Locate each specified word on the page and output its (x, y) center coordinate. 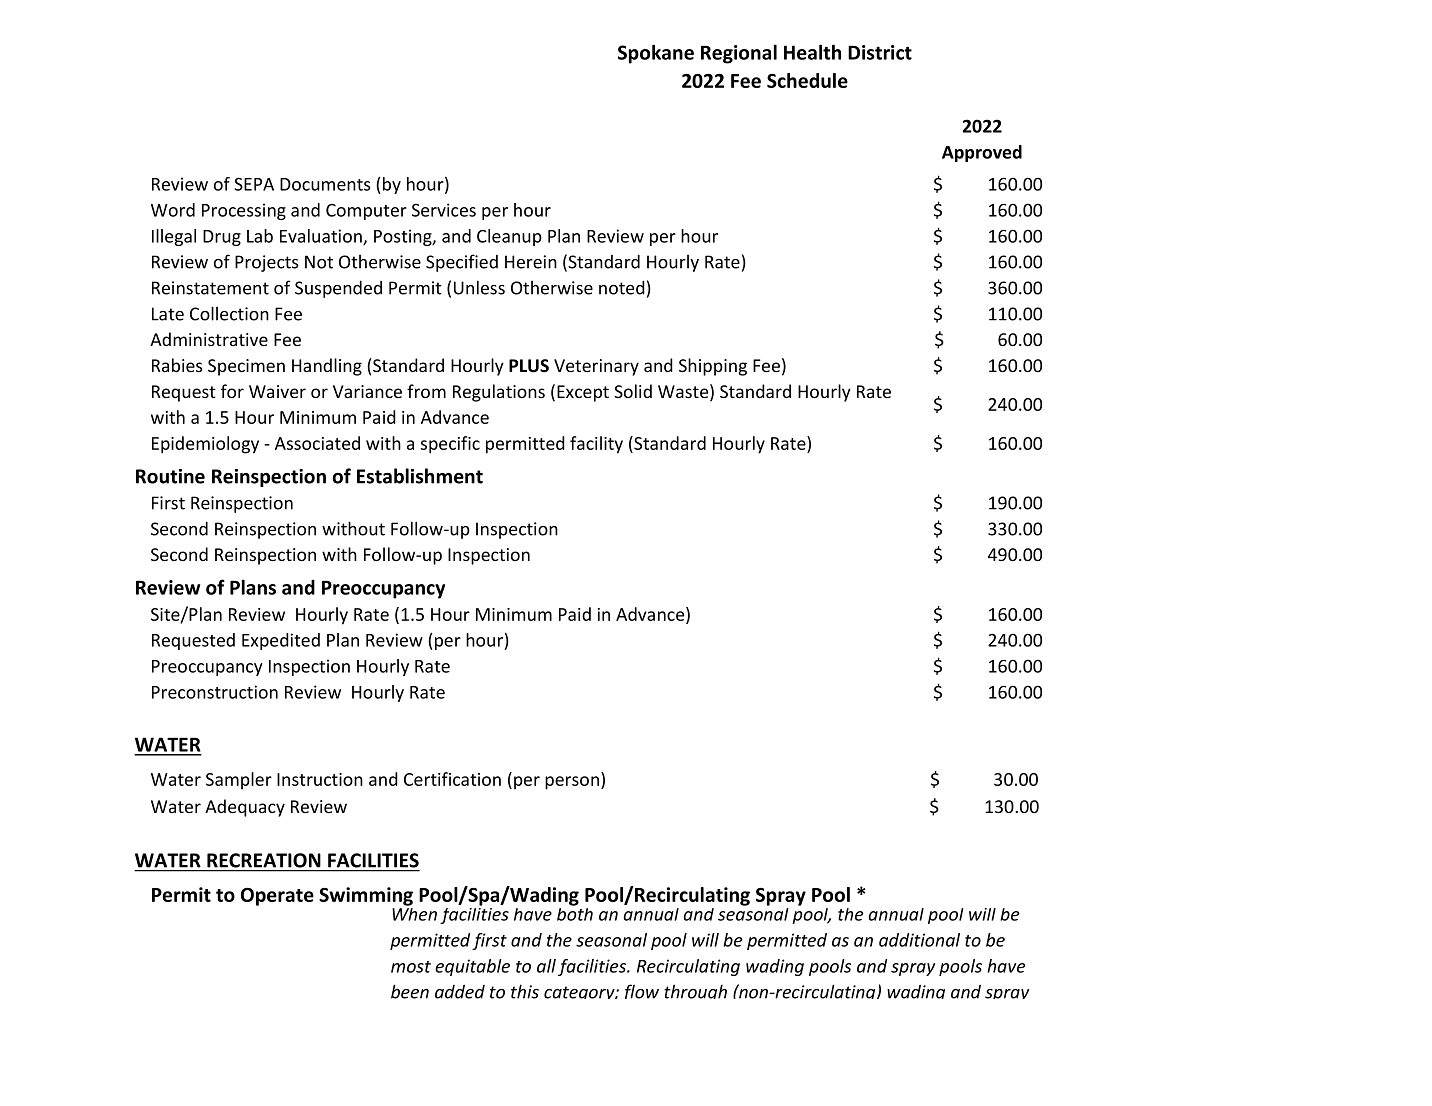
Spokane (656, 54)
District (880, 52)
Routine (170, 476)
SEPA (254, 184)
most (411, 967)
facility (596, 445)
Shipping (713, 367)
